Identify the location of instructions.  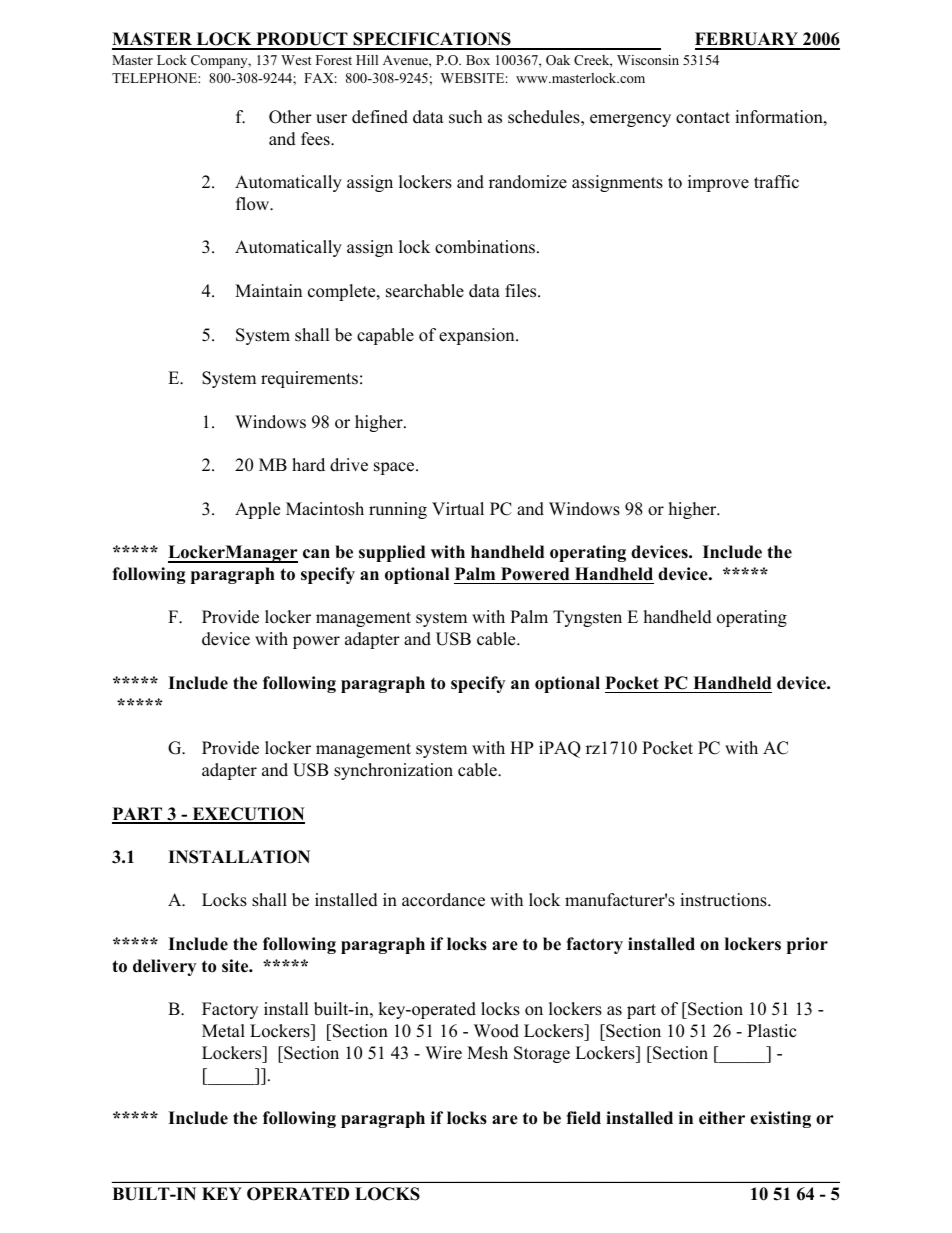
(724, 900).
